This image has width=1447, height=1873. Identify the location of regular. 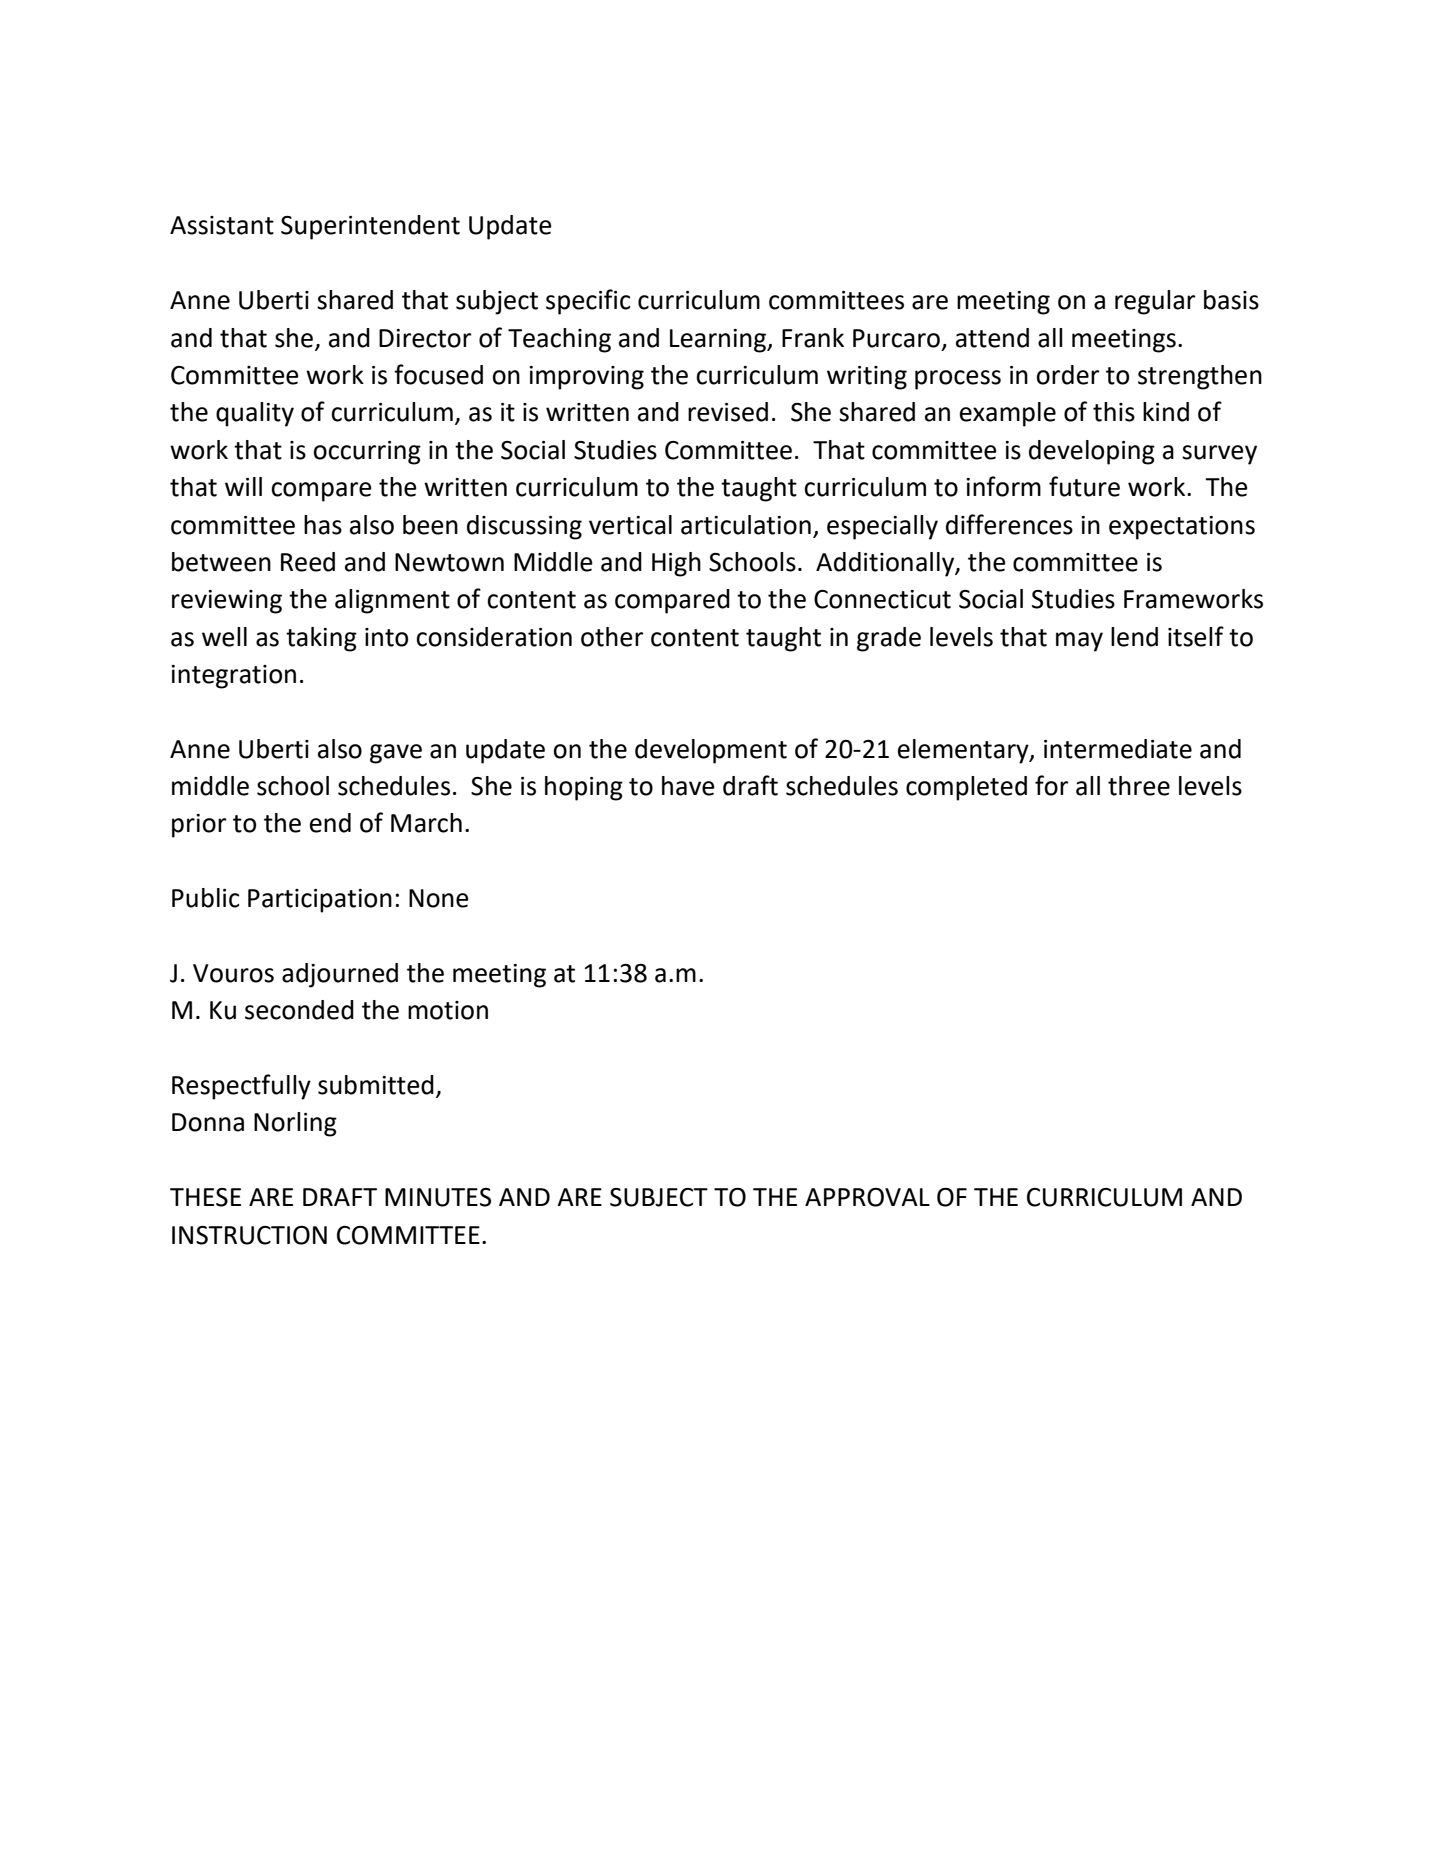
(1155, 302).
